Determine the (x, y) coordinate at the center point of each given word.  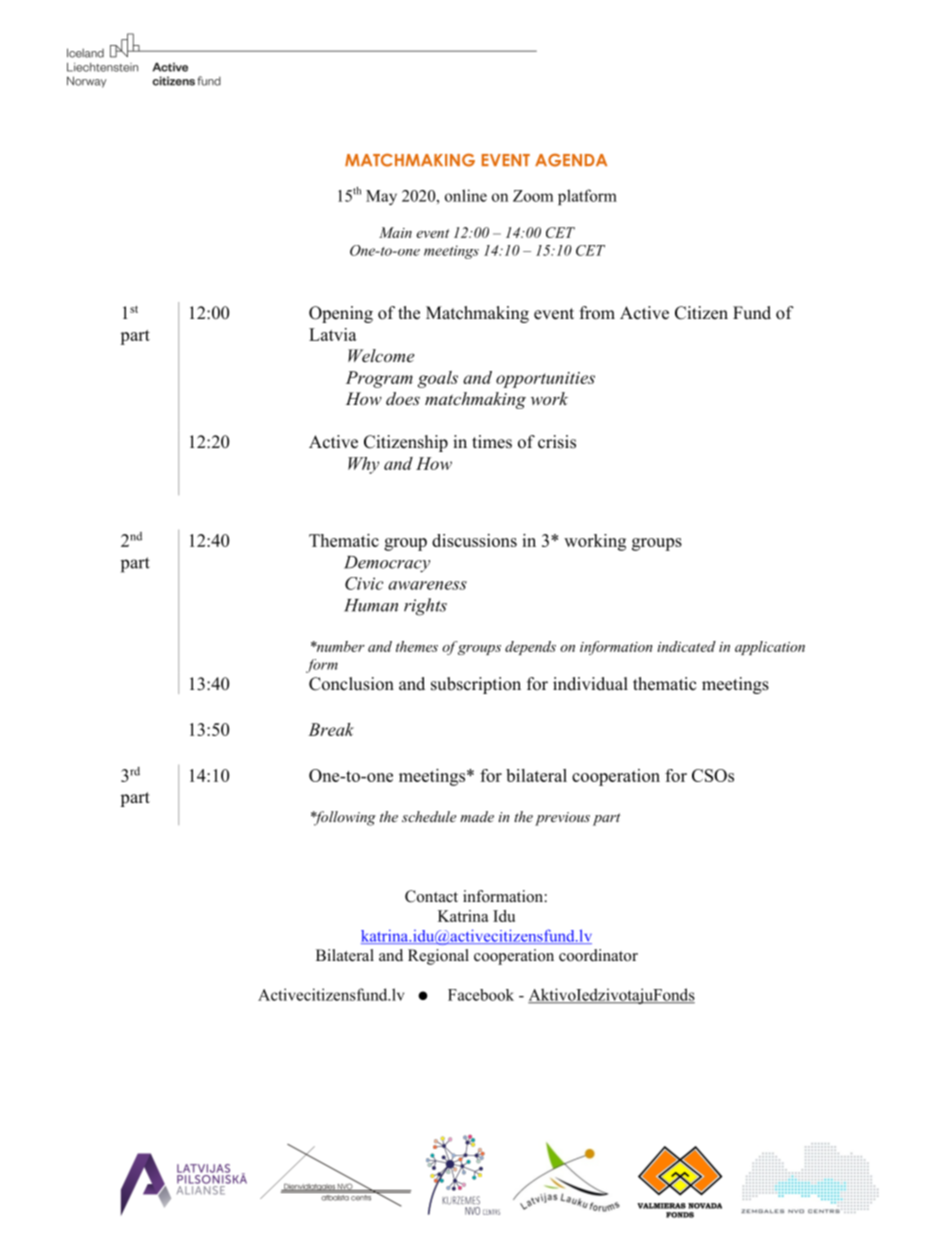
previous (562, 819)
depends (530, 648)
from (597, 313)
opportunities (545, 380)
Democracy (387, 564)
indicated (686, 646)
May (381, 197)
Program (379, 379)
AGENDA (571, 160)
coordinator (598, 955)
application (770, 648)
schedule (429, 816)
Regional (438, 957)
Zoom (533, 196)
